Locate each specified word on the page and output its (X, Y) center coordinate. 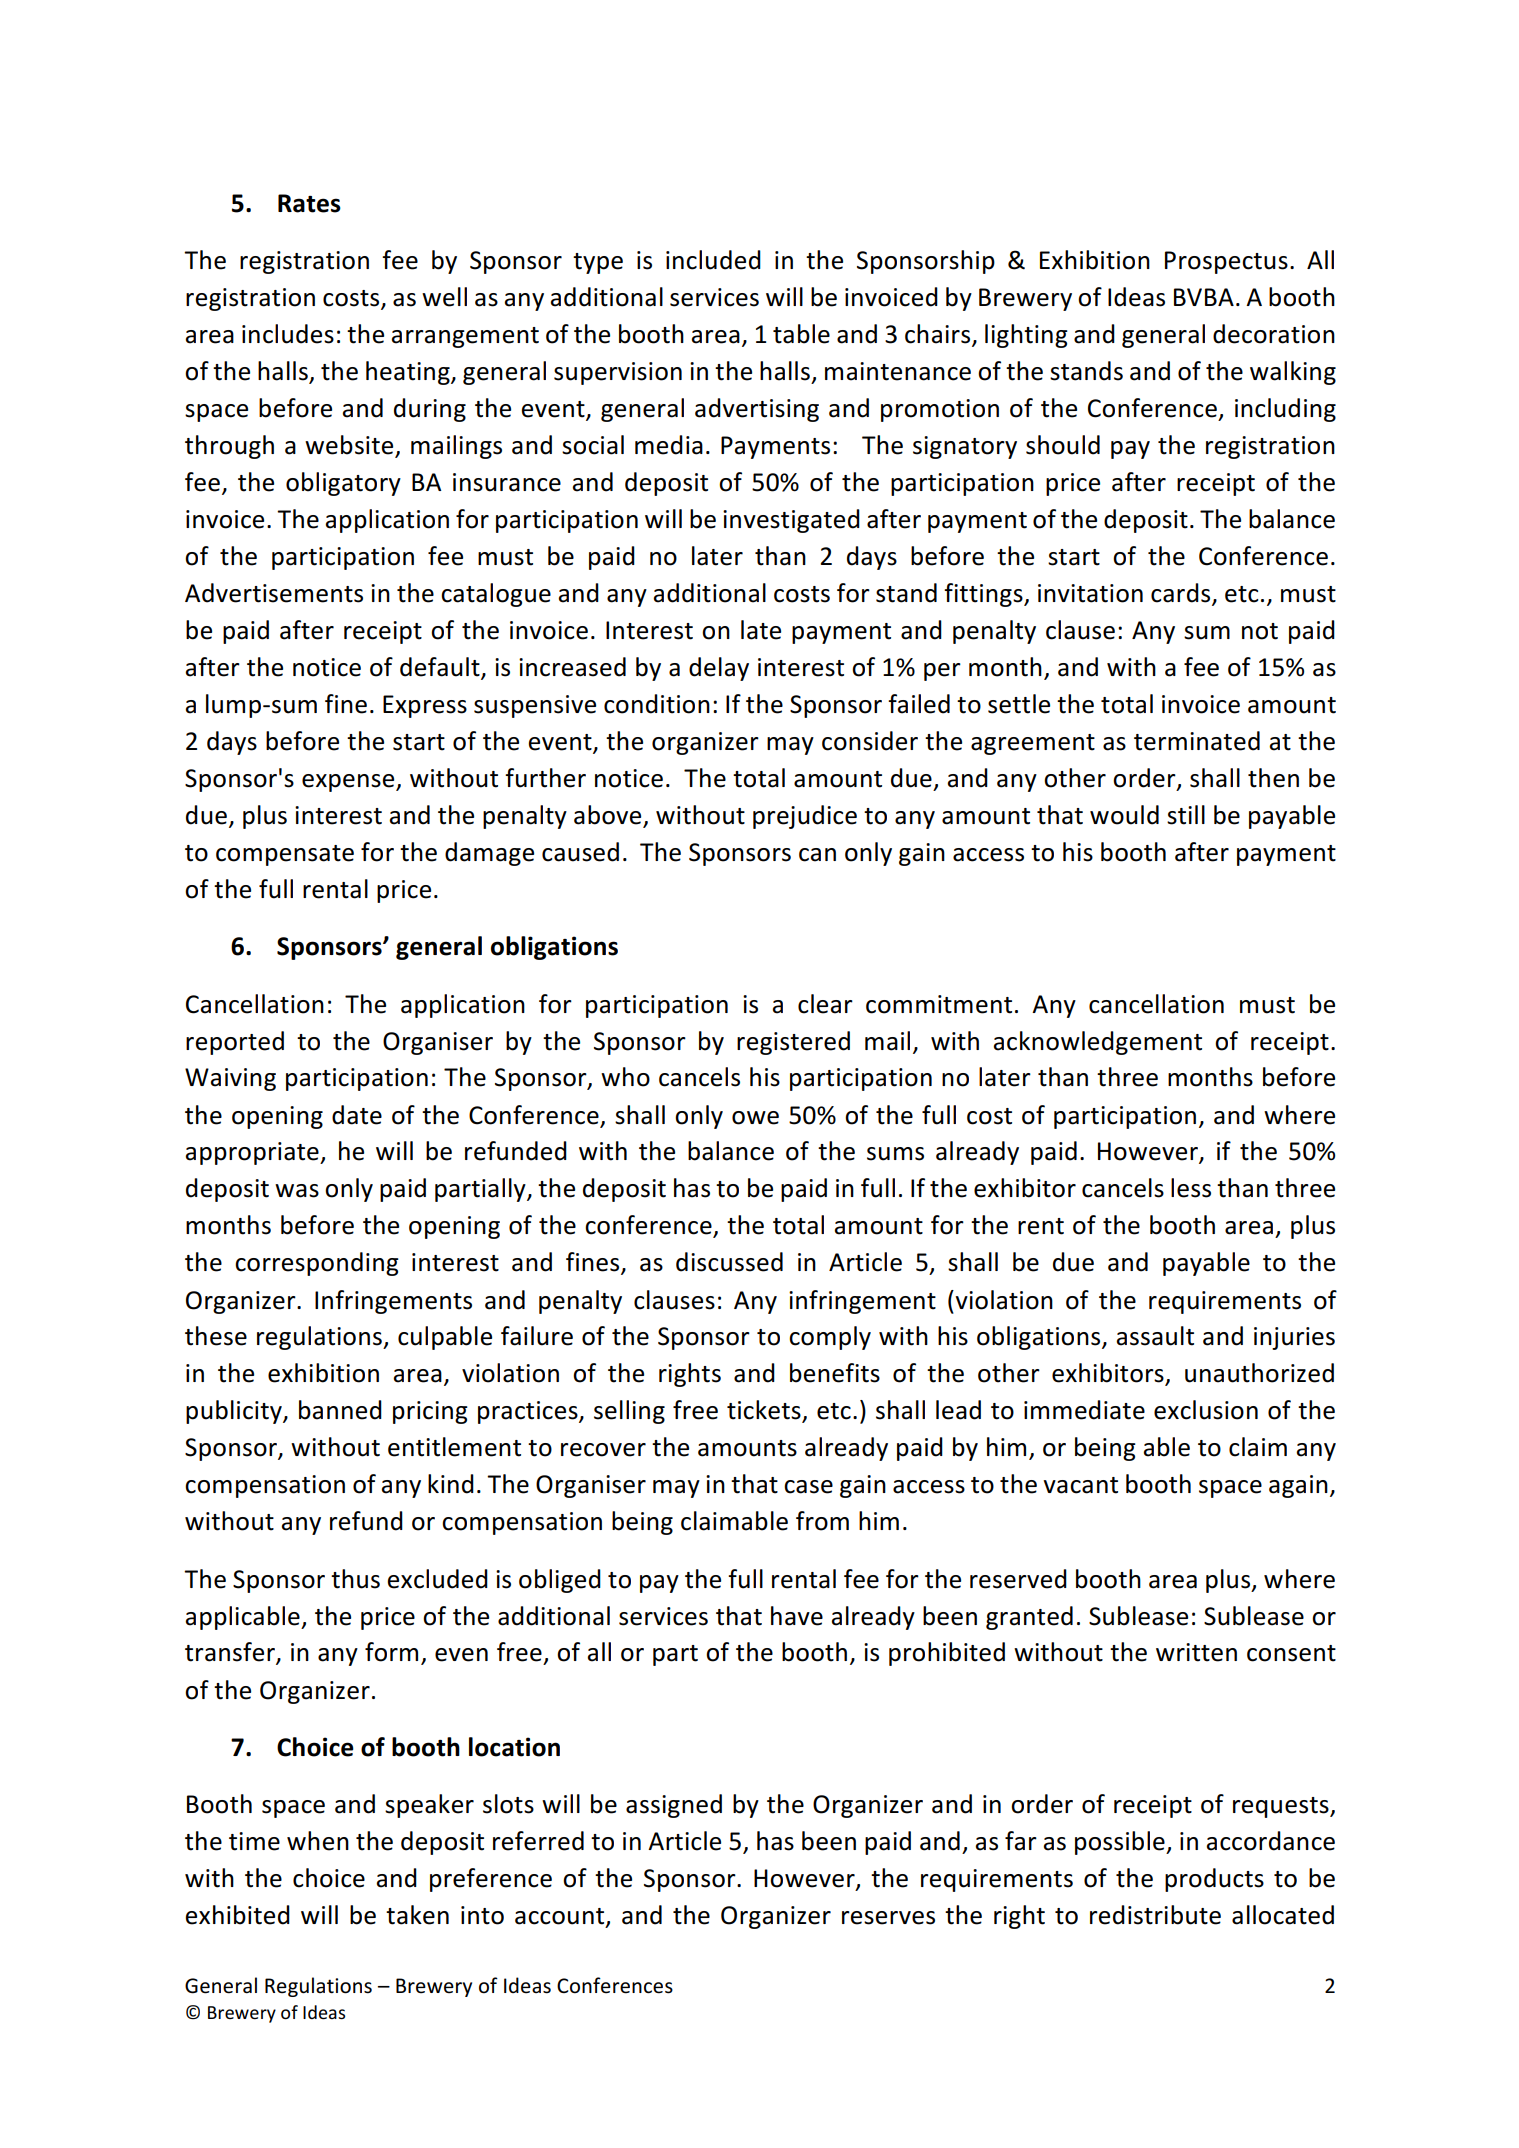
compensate (285, 855)
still (1186, 815)
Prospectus (1226, 262)
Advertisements (274, 593)
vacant (1080, 1485)
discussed (729, 1262)
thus (355, 1579)
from (822, 1521)
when (318, 1841)
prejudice (805, 817)
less (1191, 1188)
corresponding (317, 1264)
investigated (791, 521)
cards (1182, 594)
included (713, 260)
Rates (309, 203)
